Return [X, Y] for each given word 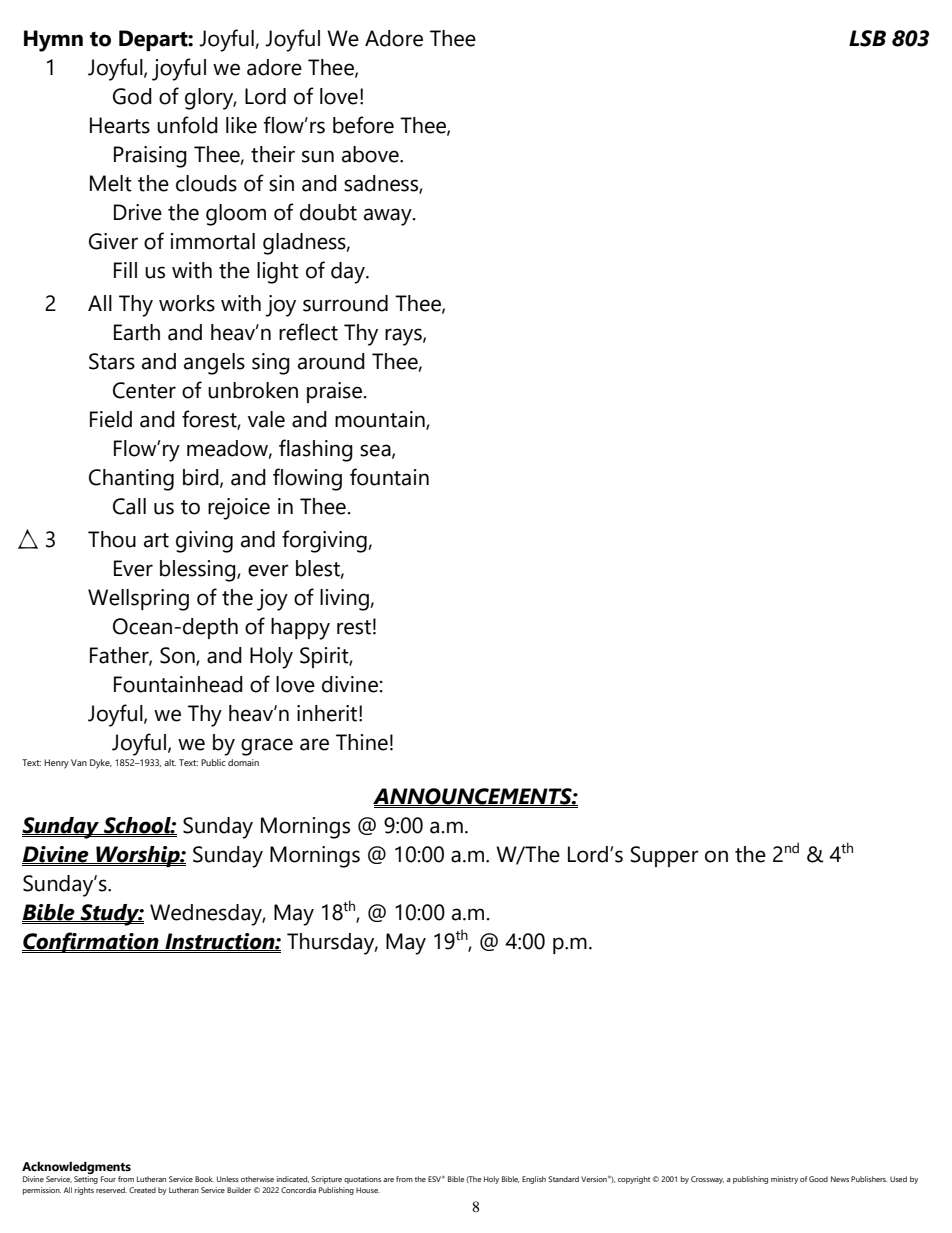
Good [818, 1179]
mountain [381, 420]
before [363, 125]
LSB [867, 38]
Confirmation [91, 942]
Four [108, 1179]
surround [345, 303]
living [344, 600]
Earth [137, 332]
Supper [665, 856]
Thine [362, 742]
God [132, 96]
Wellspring [138, 600]
